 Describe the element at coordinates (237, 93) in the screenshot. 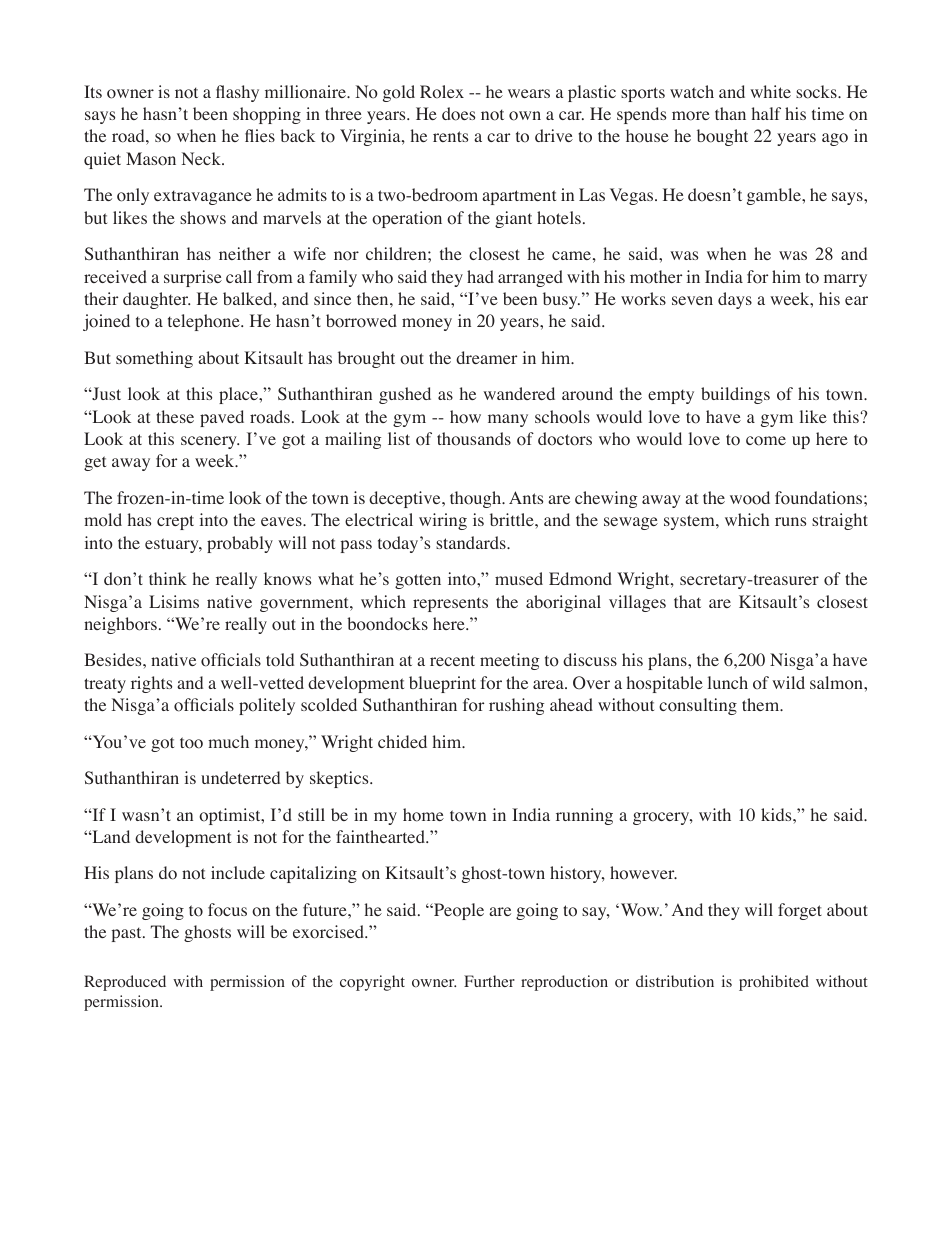

I see `flashy` at that location.
